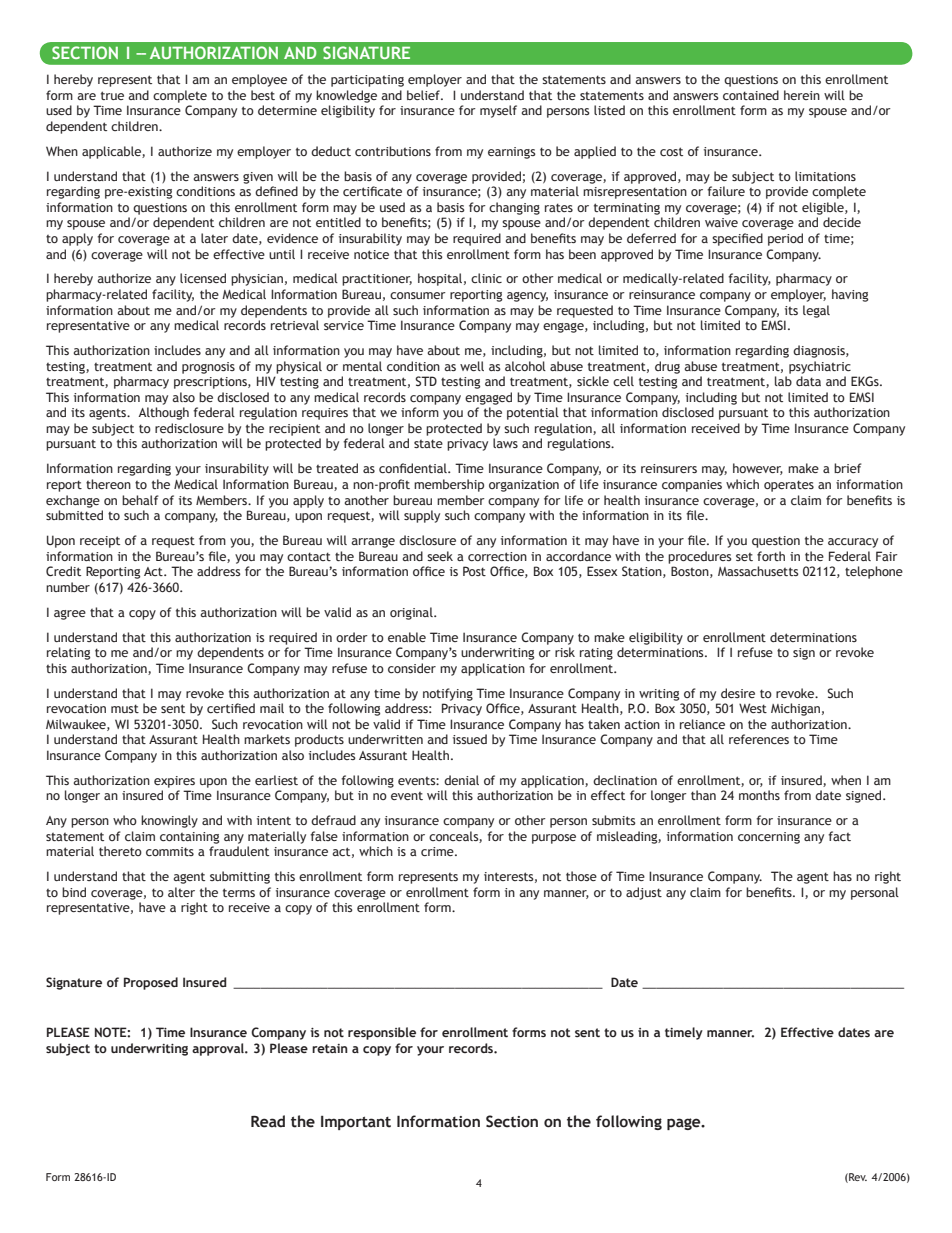  What do you see at coordinates (112, 95) in the page?
I see `true` at bounding box center [112, 95].
